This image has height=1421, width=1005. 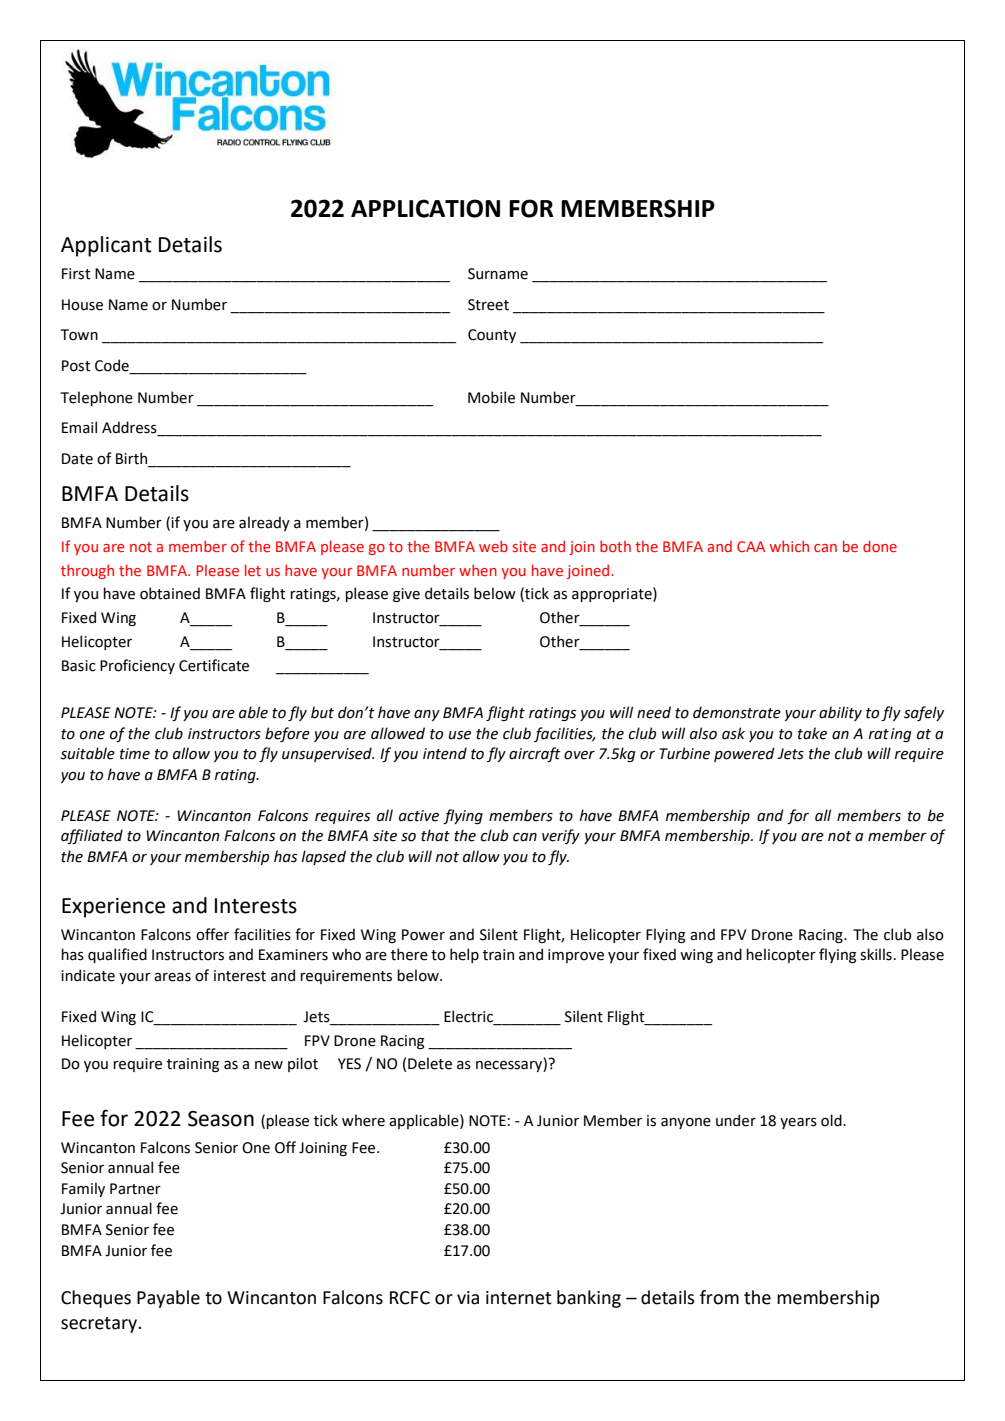 What do you see at coordinates (214, 665) in the image?
I see `Certificate` at bounding box center [214, 665].
